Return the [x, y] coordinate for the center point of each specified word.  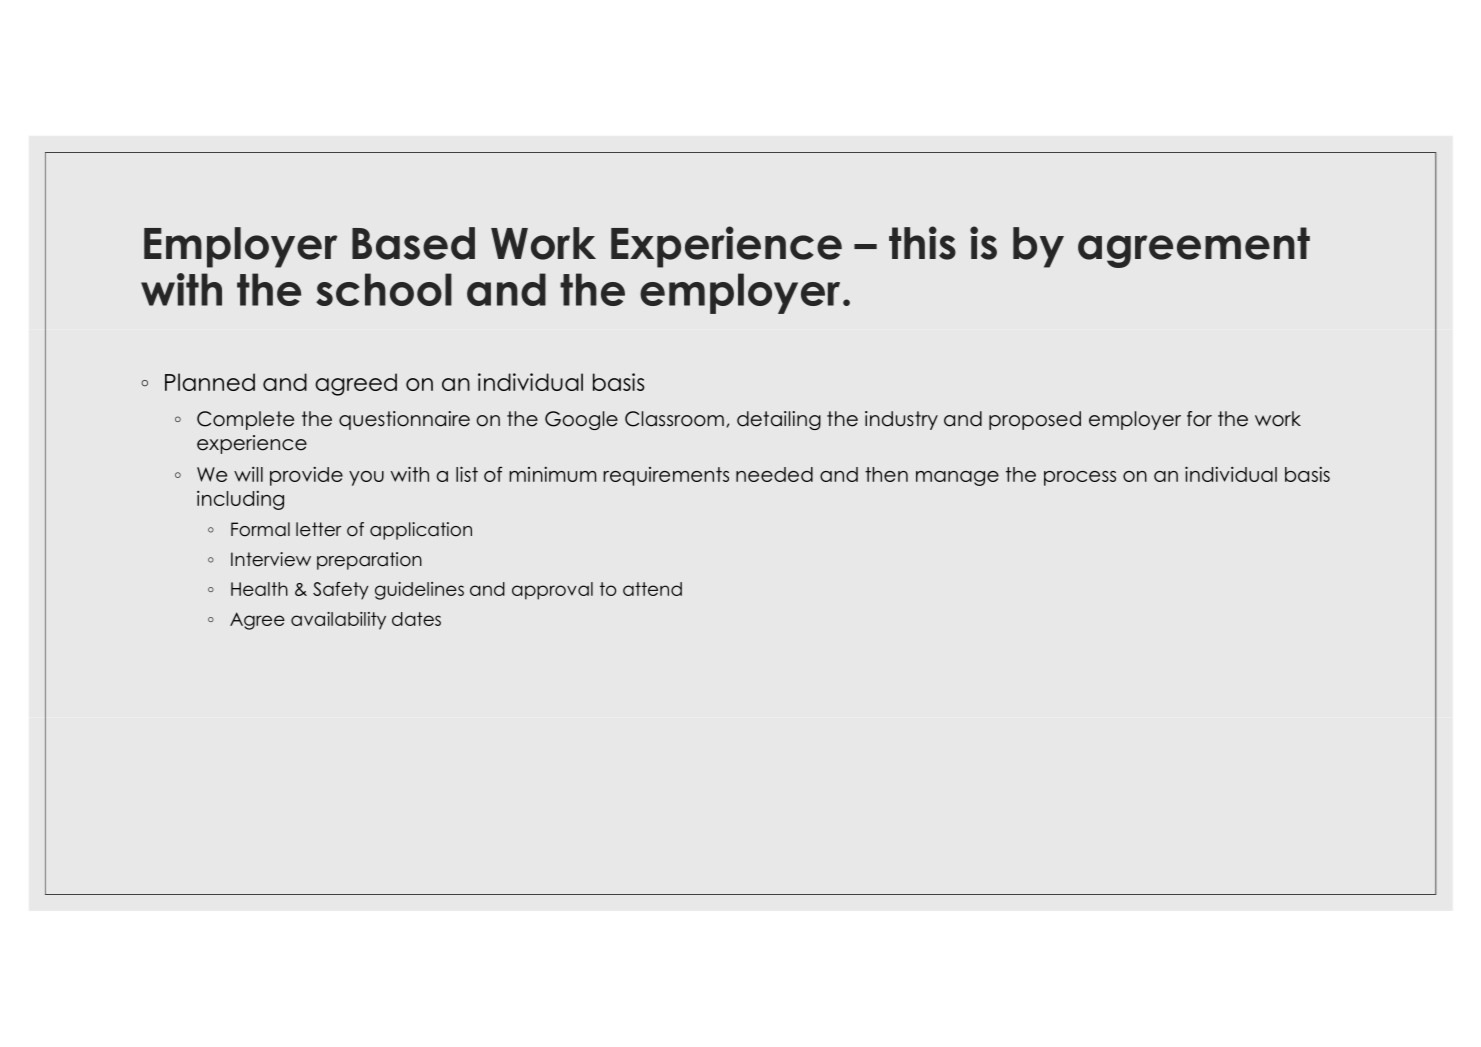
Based [413, 243]
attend [652, 589]
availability [338, 621]
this [922, 243]
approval [552, 591]
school [384, 289]
